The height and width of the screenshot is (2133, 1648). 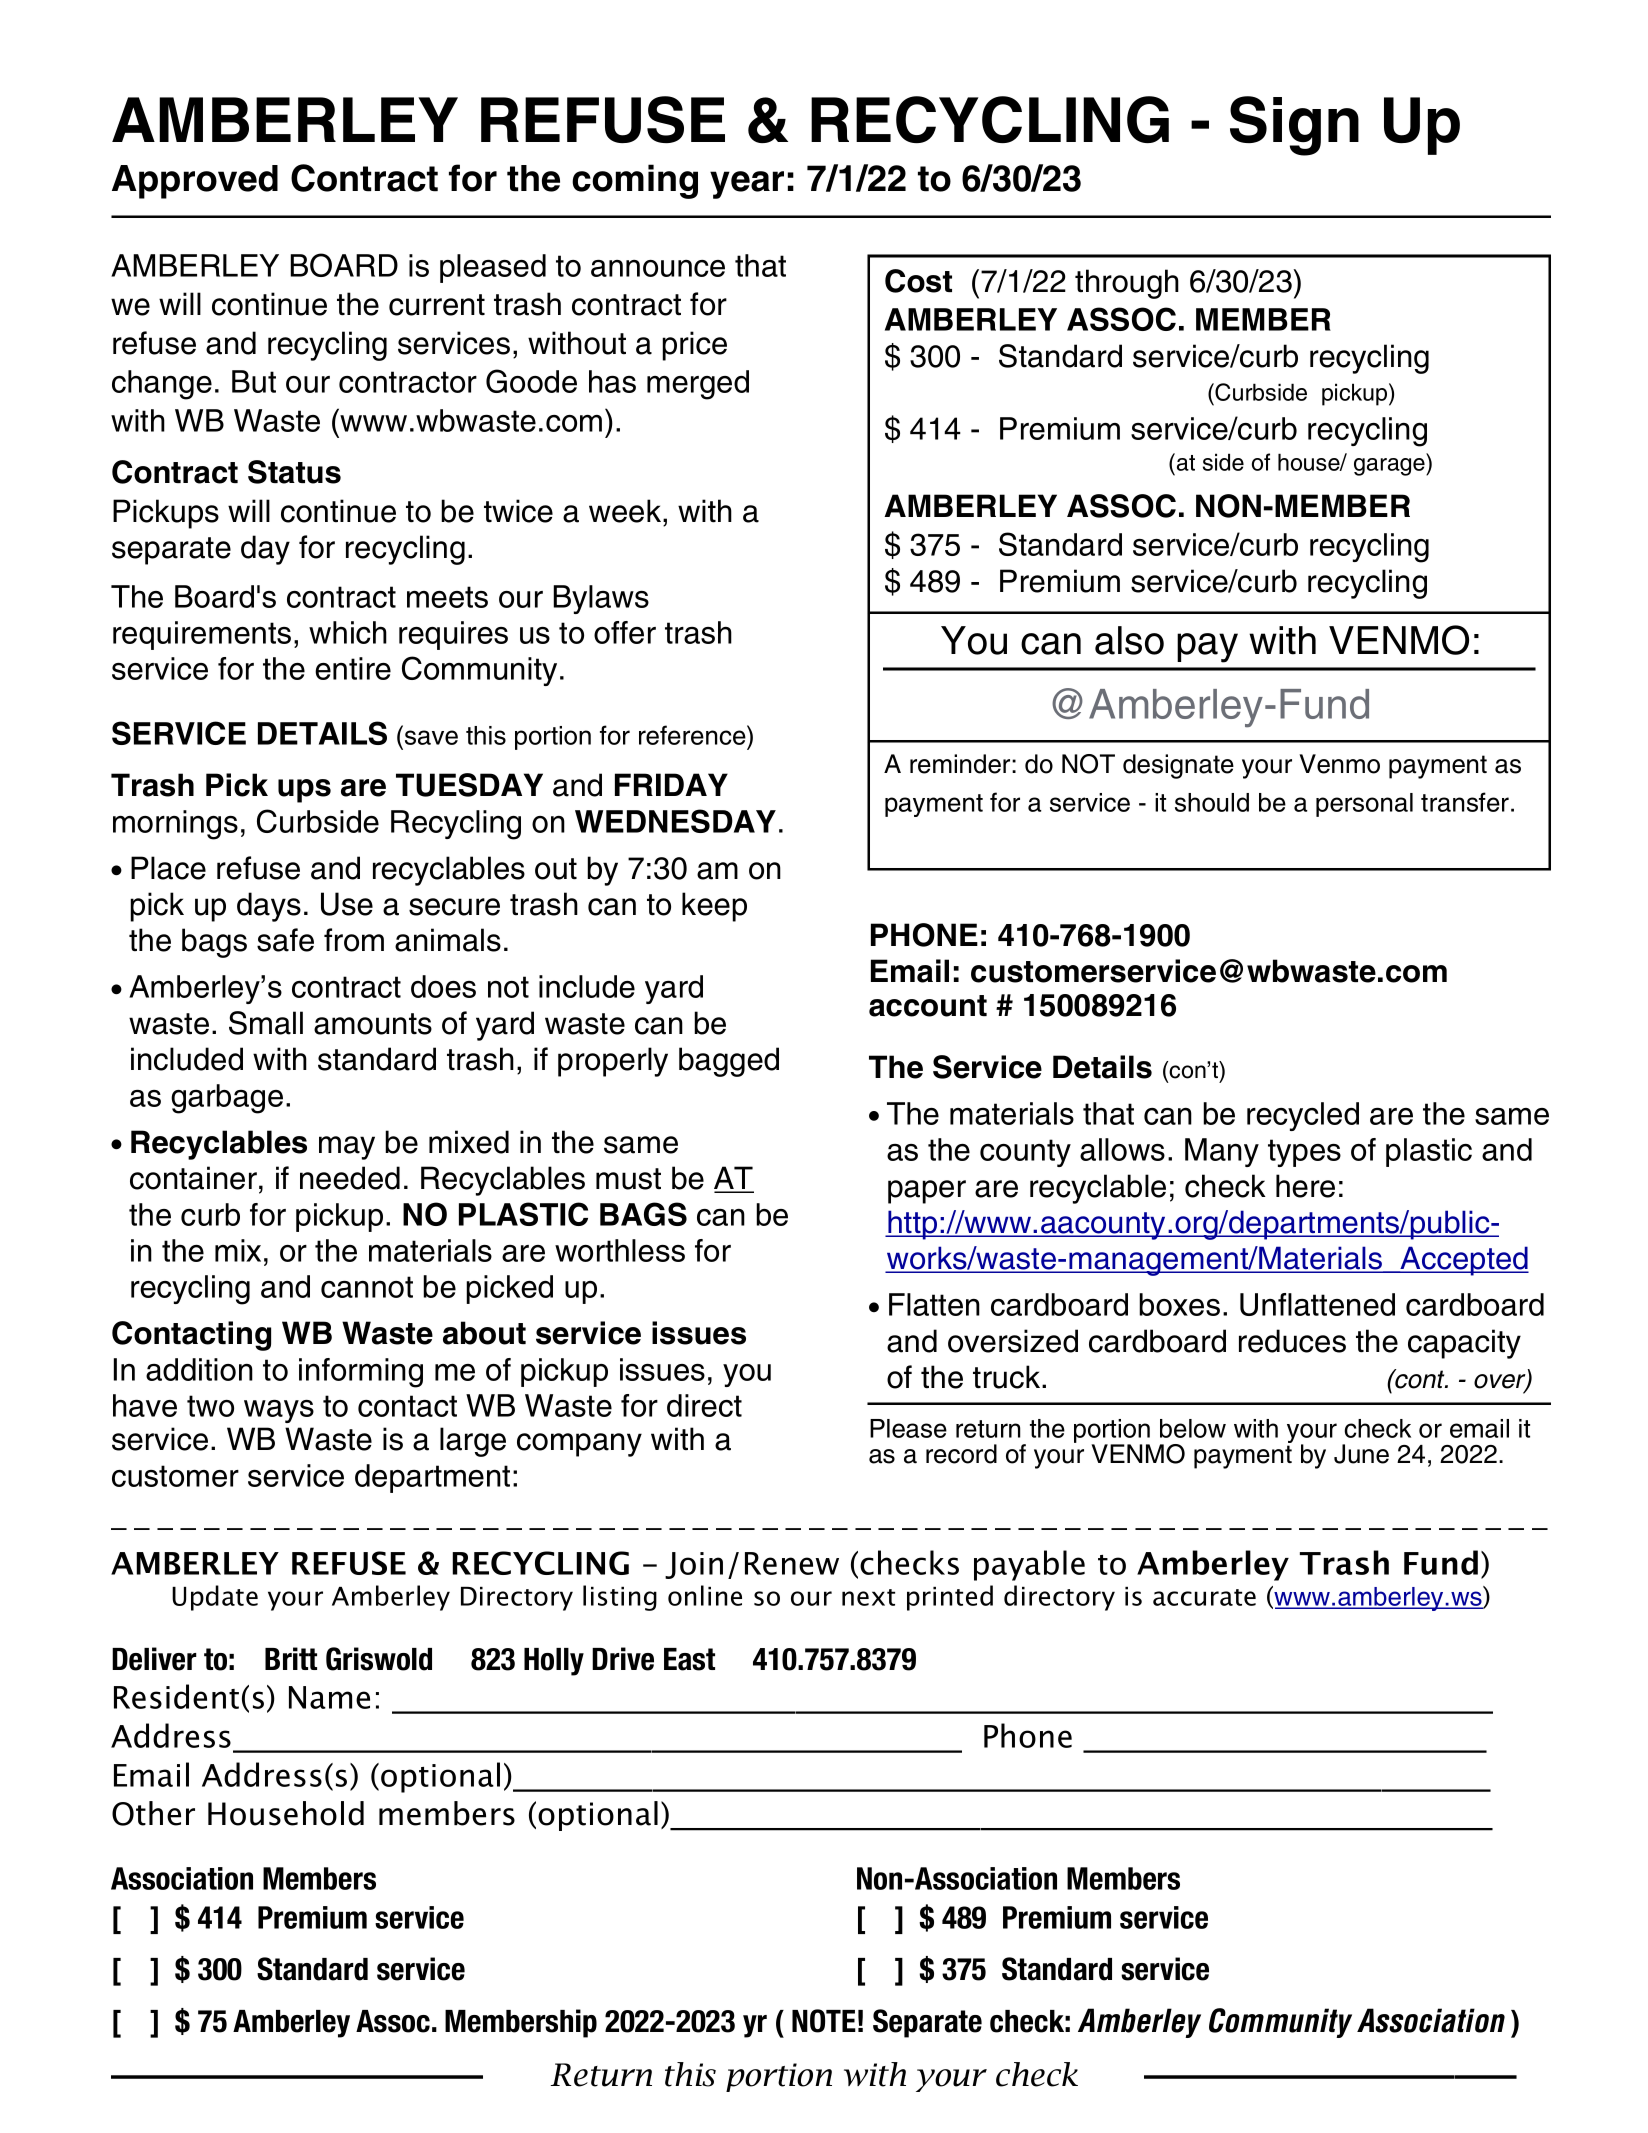 What do you see at coordinates (153, 1813) in the screenshot?
I see `Other` at bounding box center [153, 1813].
